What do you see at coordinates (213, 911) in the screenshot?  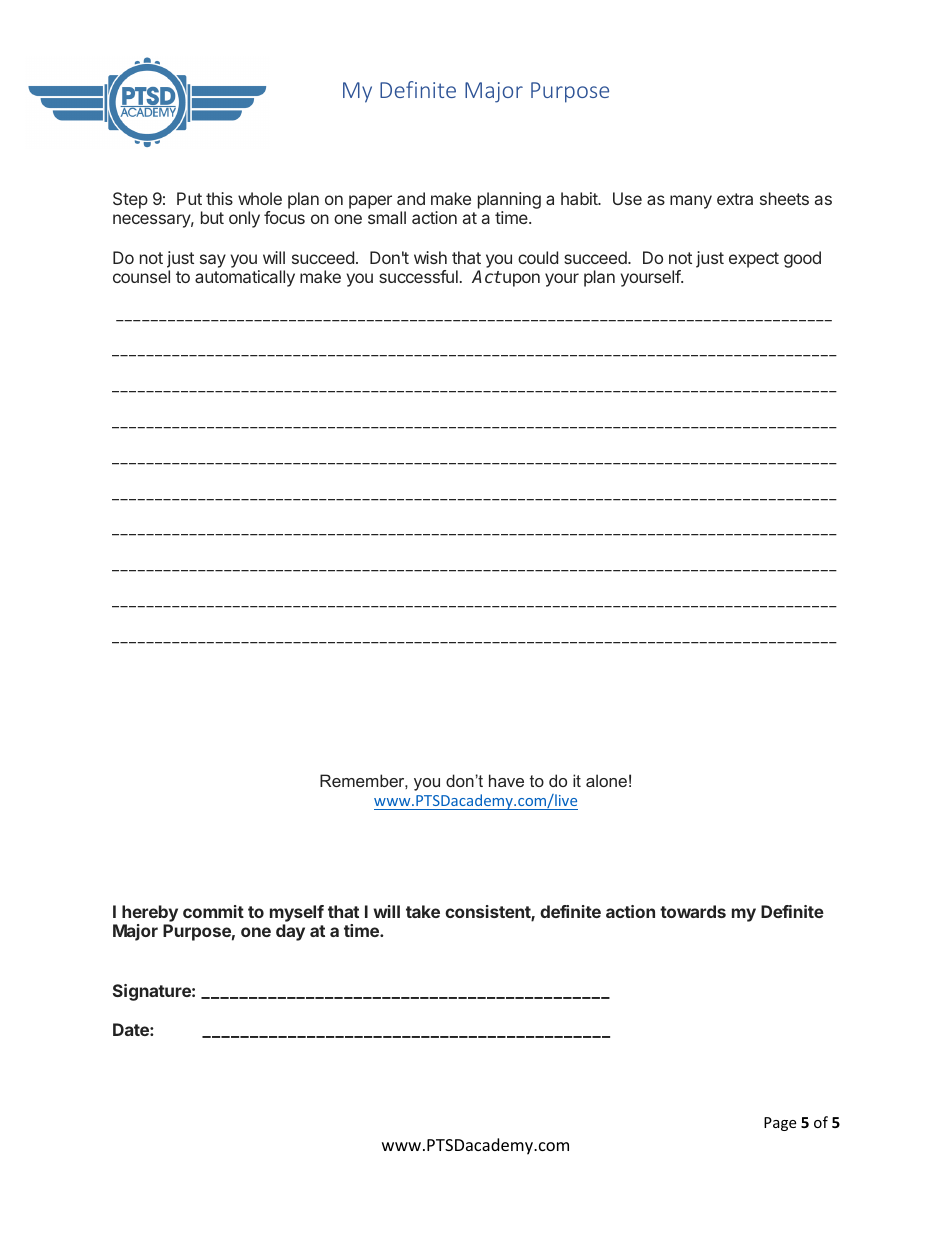 I see `commit` at bounding box center [213, 911].
